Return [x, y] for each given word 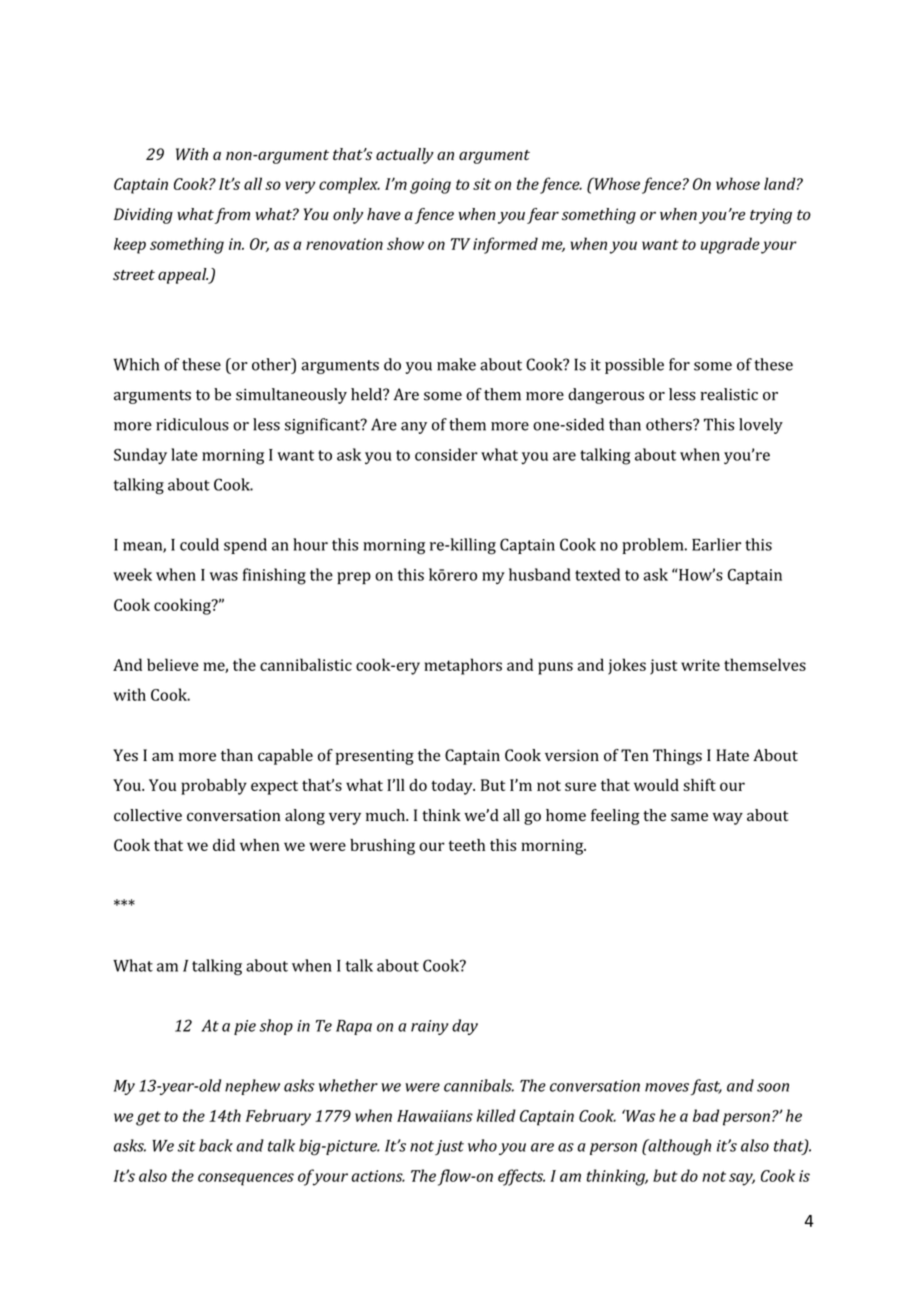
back [216, 1145]
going [430, 186]
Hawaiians [435, 1116]
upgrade [730, 245]
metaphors [463, 666]
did [224, 845]
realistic [729, 394]
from [232, 216]
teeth [467, 845]
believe [173, 664]
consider [446, 454]
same [689, 817]
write [700, 665]
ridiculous [192, 424]
